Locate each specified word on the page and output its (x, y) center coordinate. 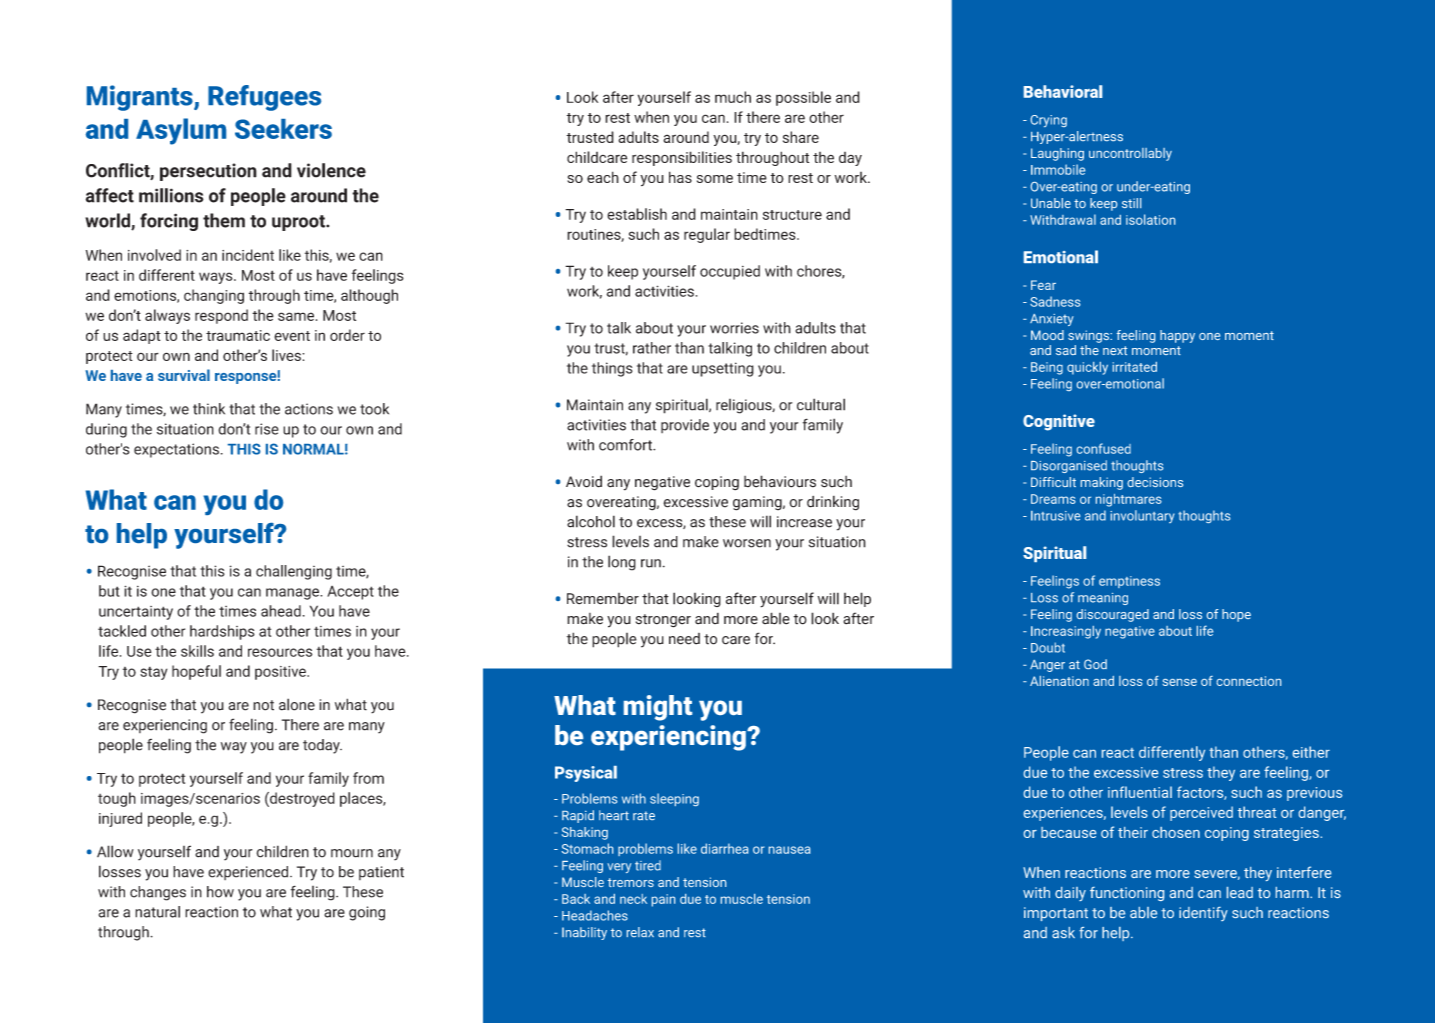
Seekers (283, 129)
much (733, 97)
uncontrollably (1130, 154)
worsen (747, 543)
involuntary (1142, 516)
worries (734, 328)
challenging (294, 572)
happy (1177, 336)
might (658, 708)
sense (1180, 682)
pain (663, 900)
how (220, 892)
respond (221, 316)
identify (1203, 914)
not (263, 705)
